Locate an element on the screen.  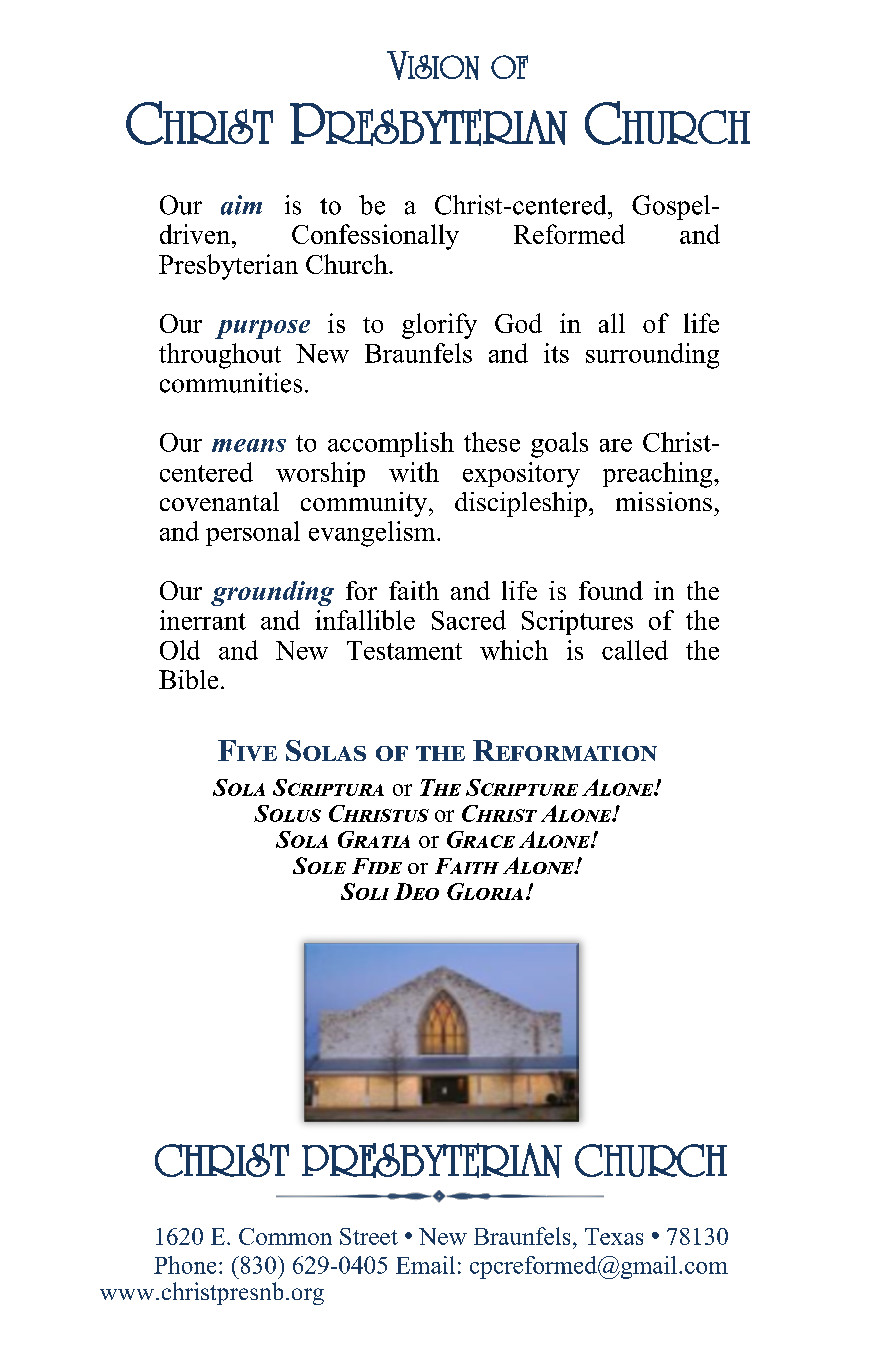
aim is located at coordinates (241, 205).
